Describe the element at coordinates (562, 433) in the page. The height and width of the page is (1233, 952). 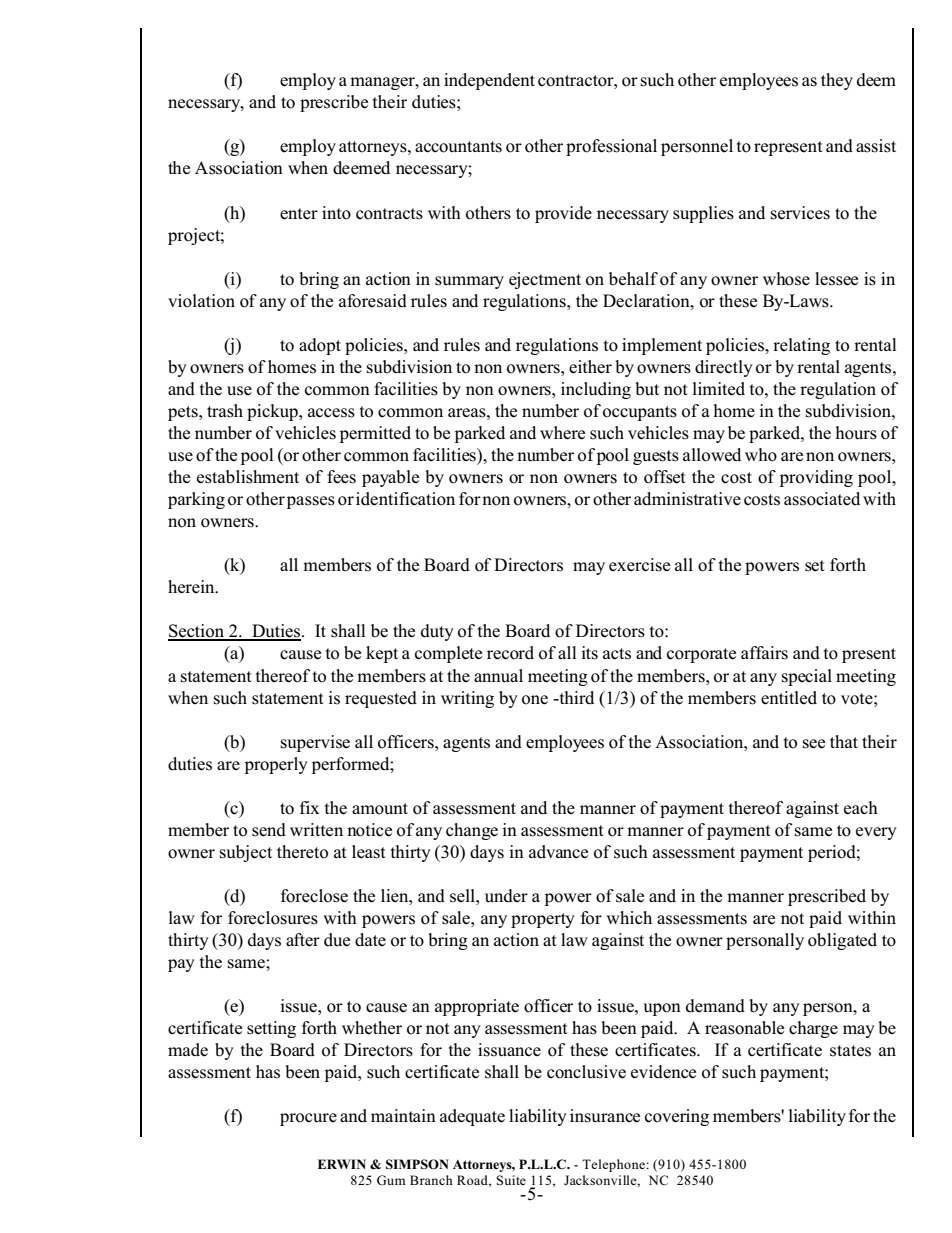
I see `where` at that location.
